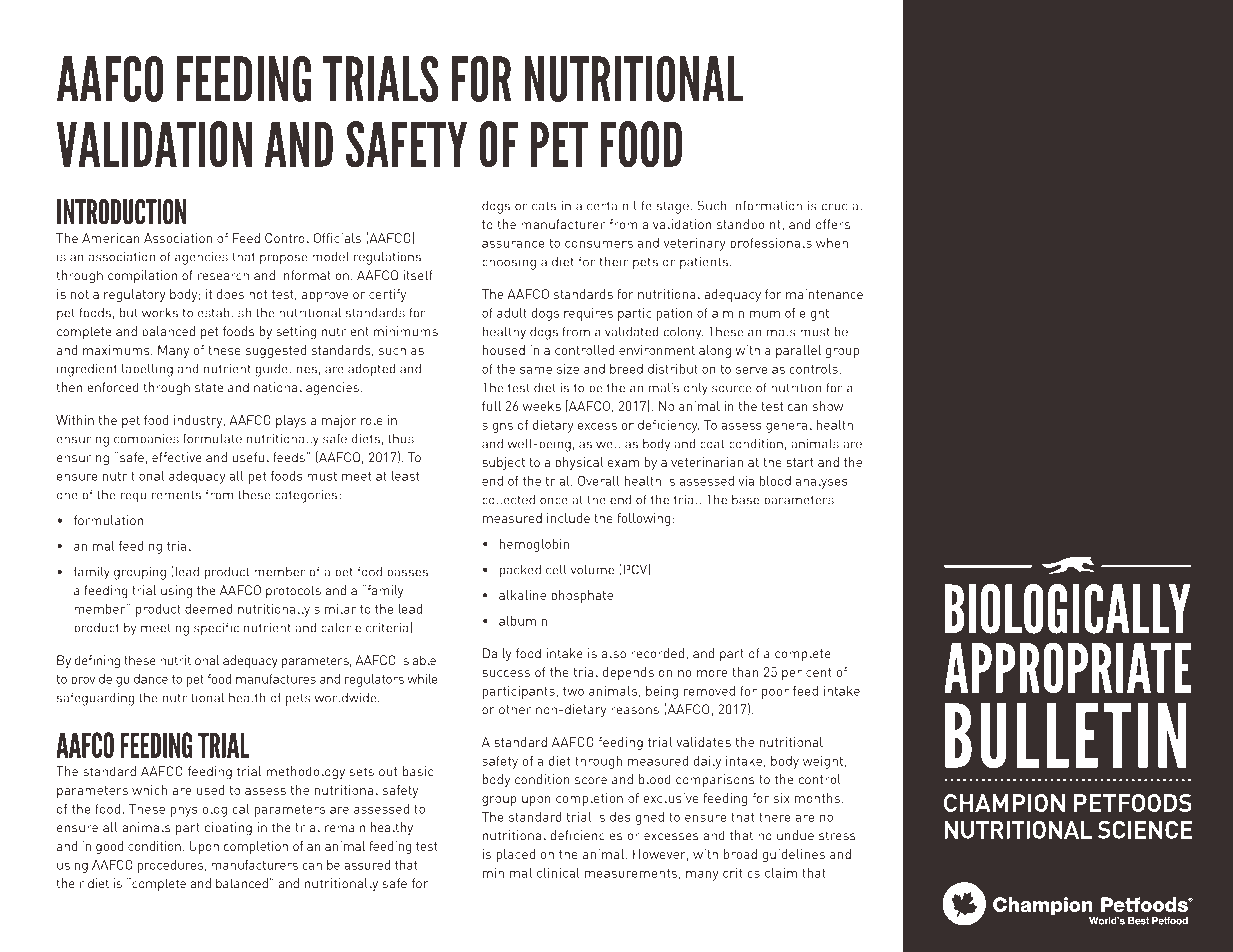  Describe the element at coordinates (108, 520) in the screenshot. I see `formulation` at that location.
